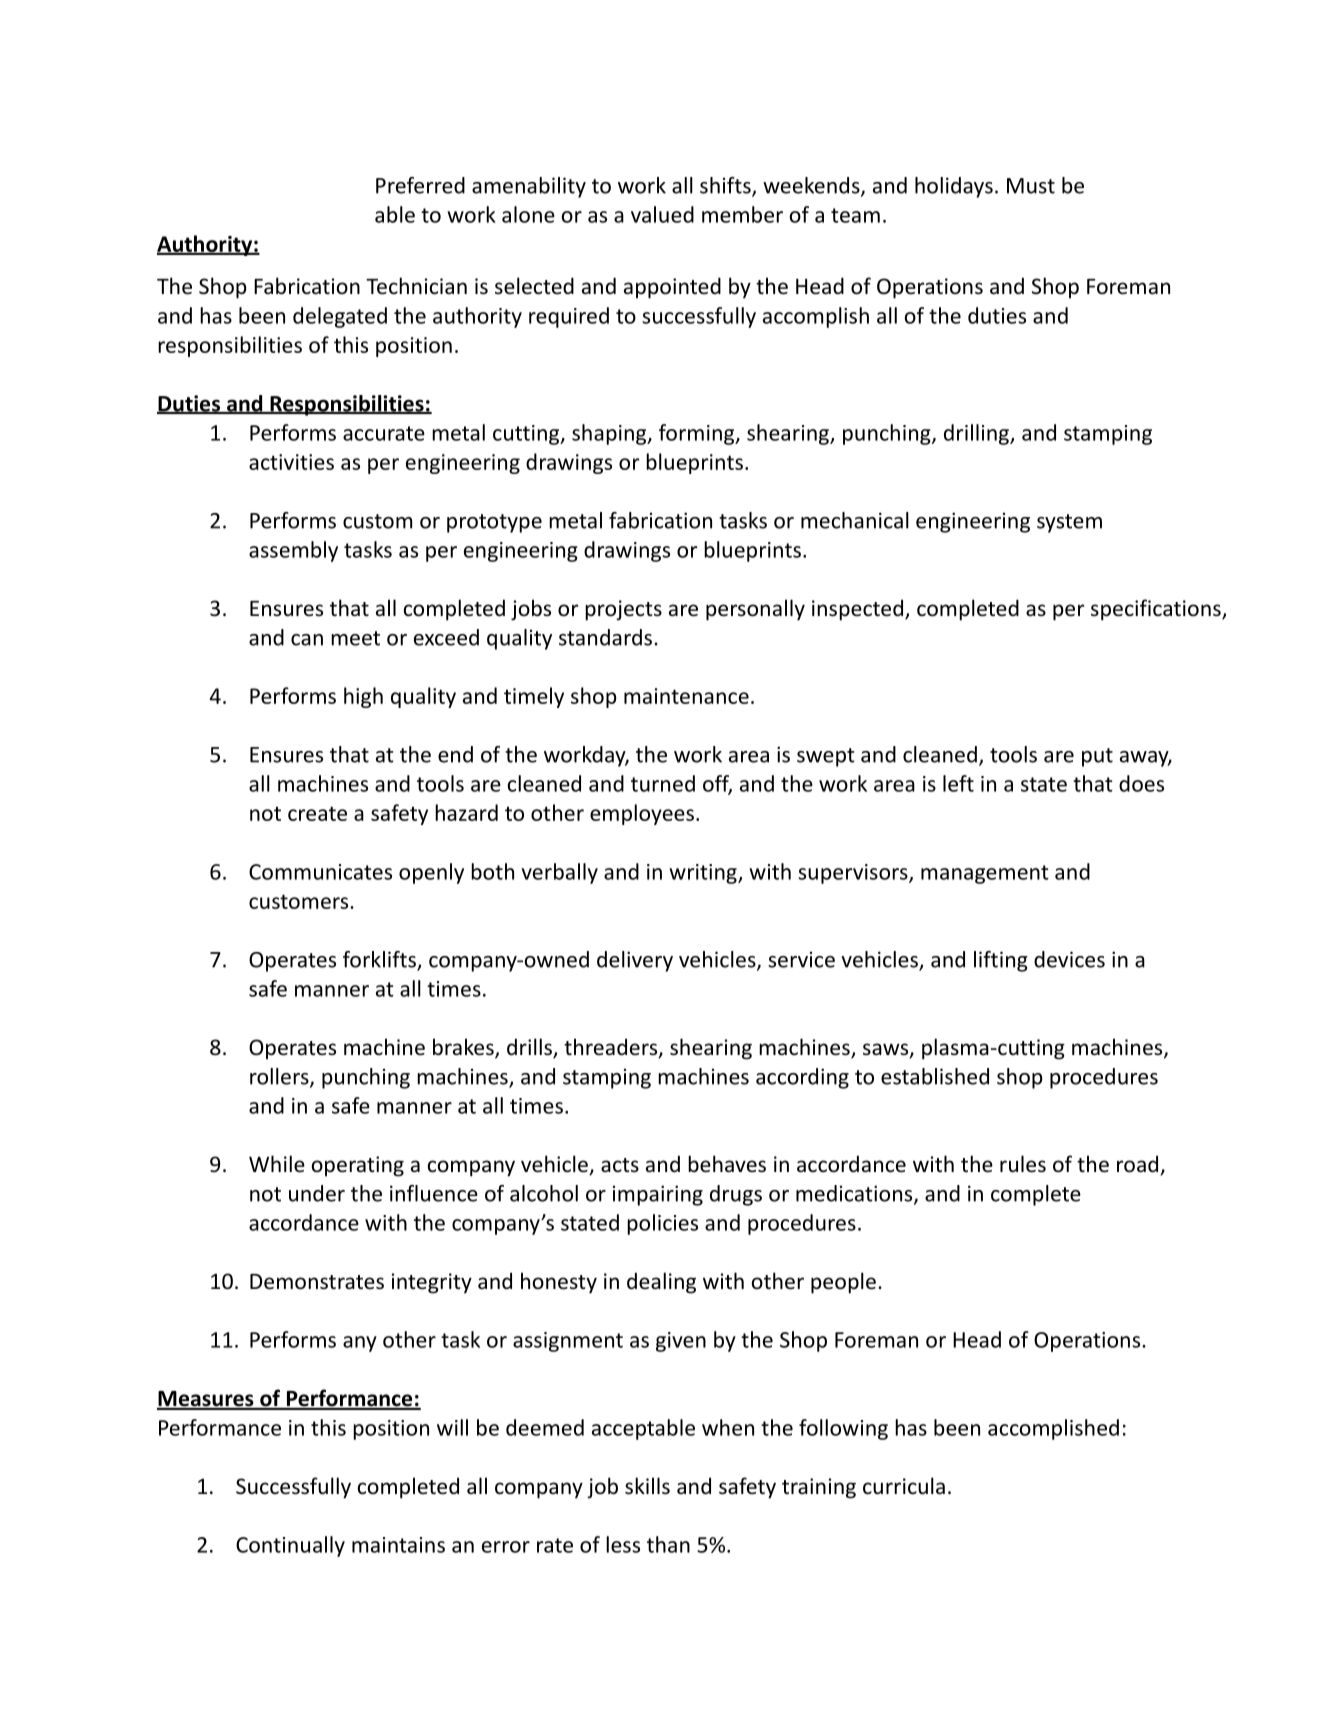 Image resolution: width=1334 pixels, height=1726 pixels. What do you see at coordinates (662, 214) in the screenshot?
I see `valued` at bounding box center [662, 214].
